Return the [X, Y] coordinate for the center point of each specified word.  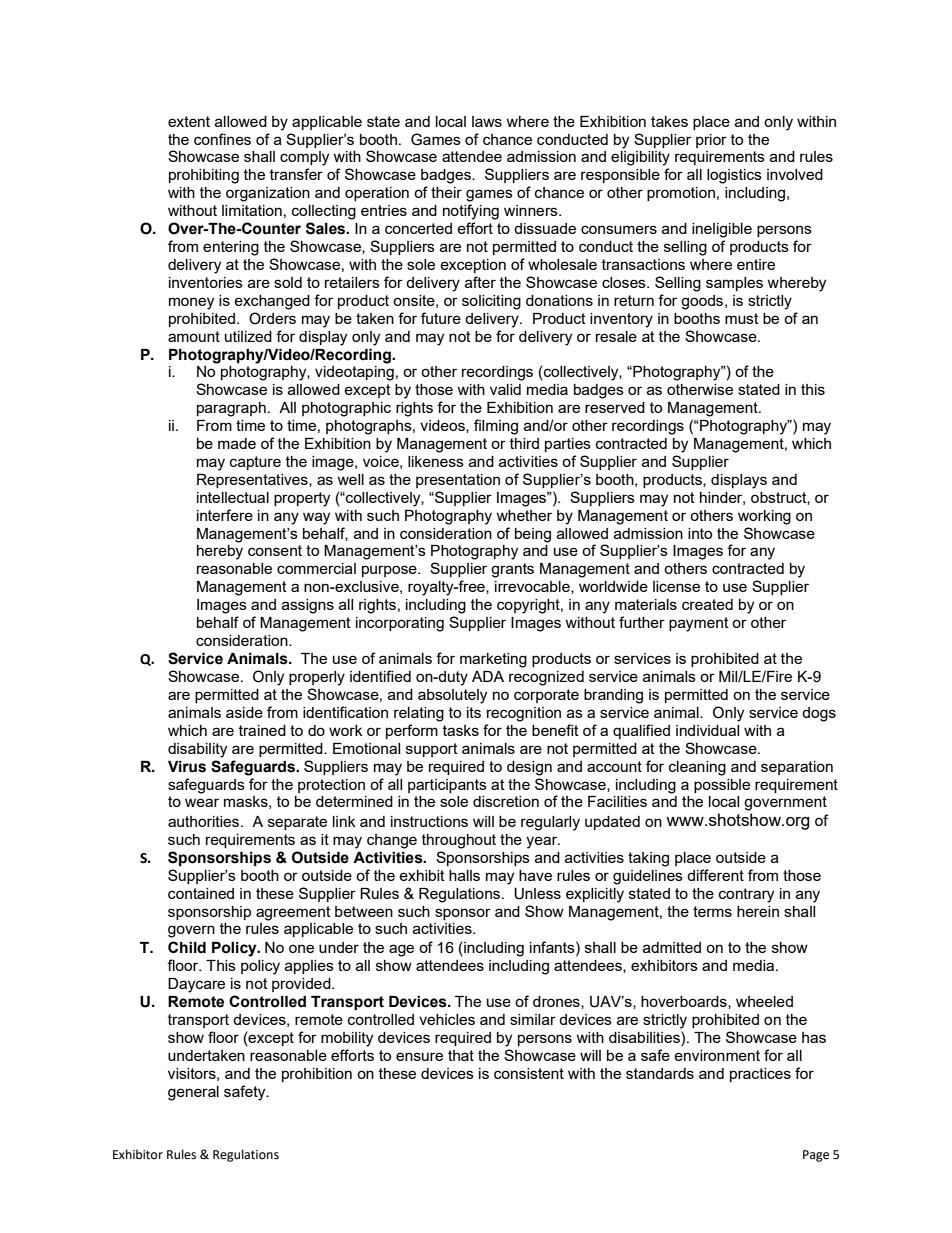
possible [722, 786]
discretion [506, 801]
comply [304, 158]
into [700, 533]
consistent [529, 1073]
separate [297, 823]
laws [487, 121]
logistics [734, 176]
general [193, 1093]
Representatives [253, 481]
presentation [458, 481]
